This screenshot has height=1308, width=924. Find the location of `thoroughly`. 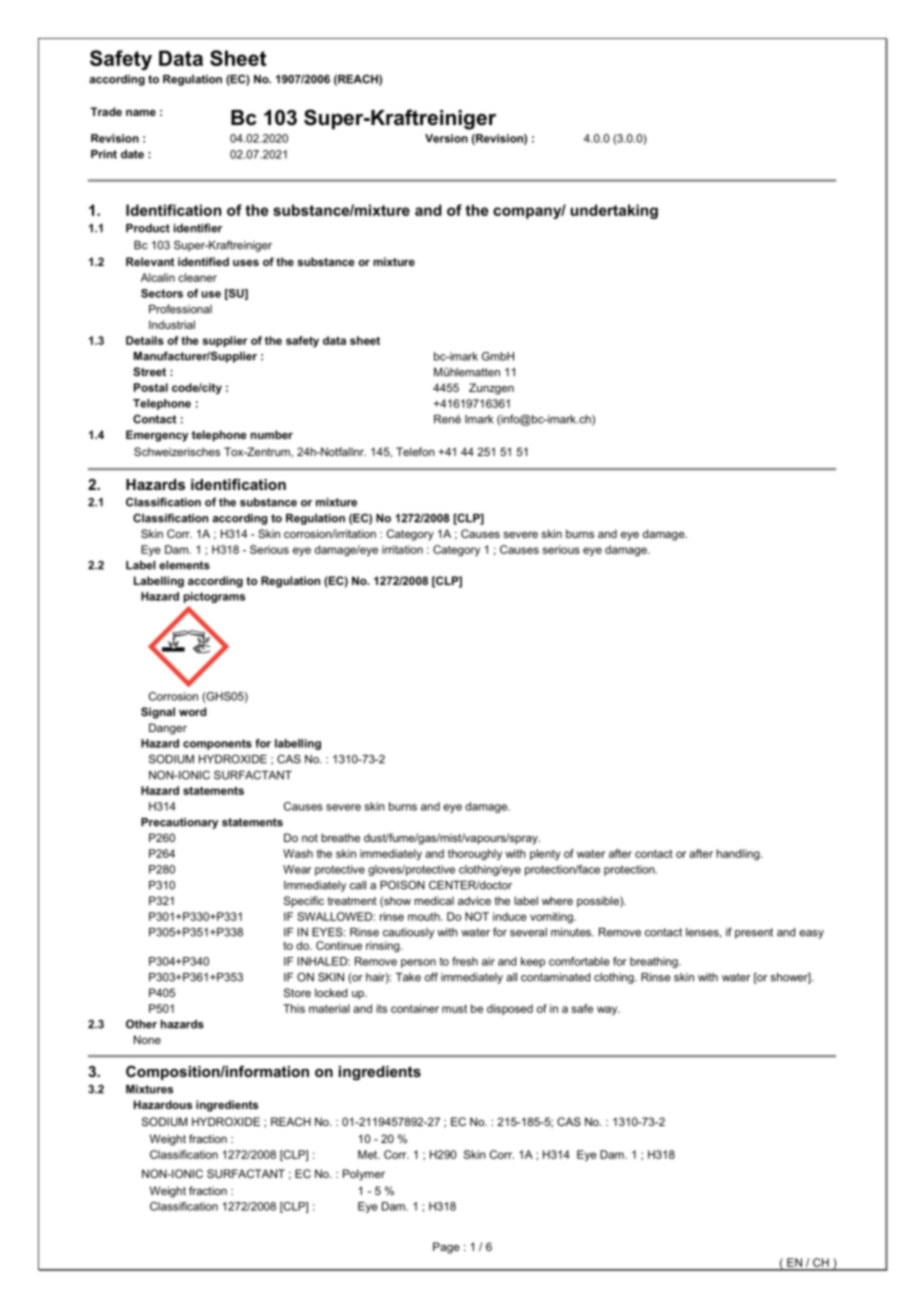

thoroughly is located at coordinates (475, 854).
